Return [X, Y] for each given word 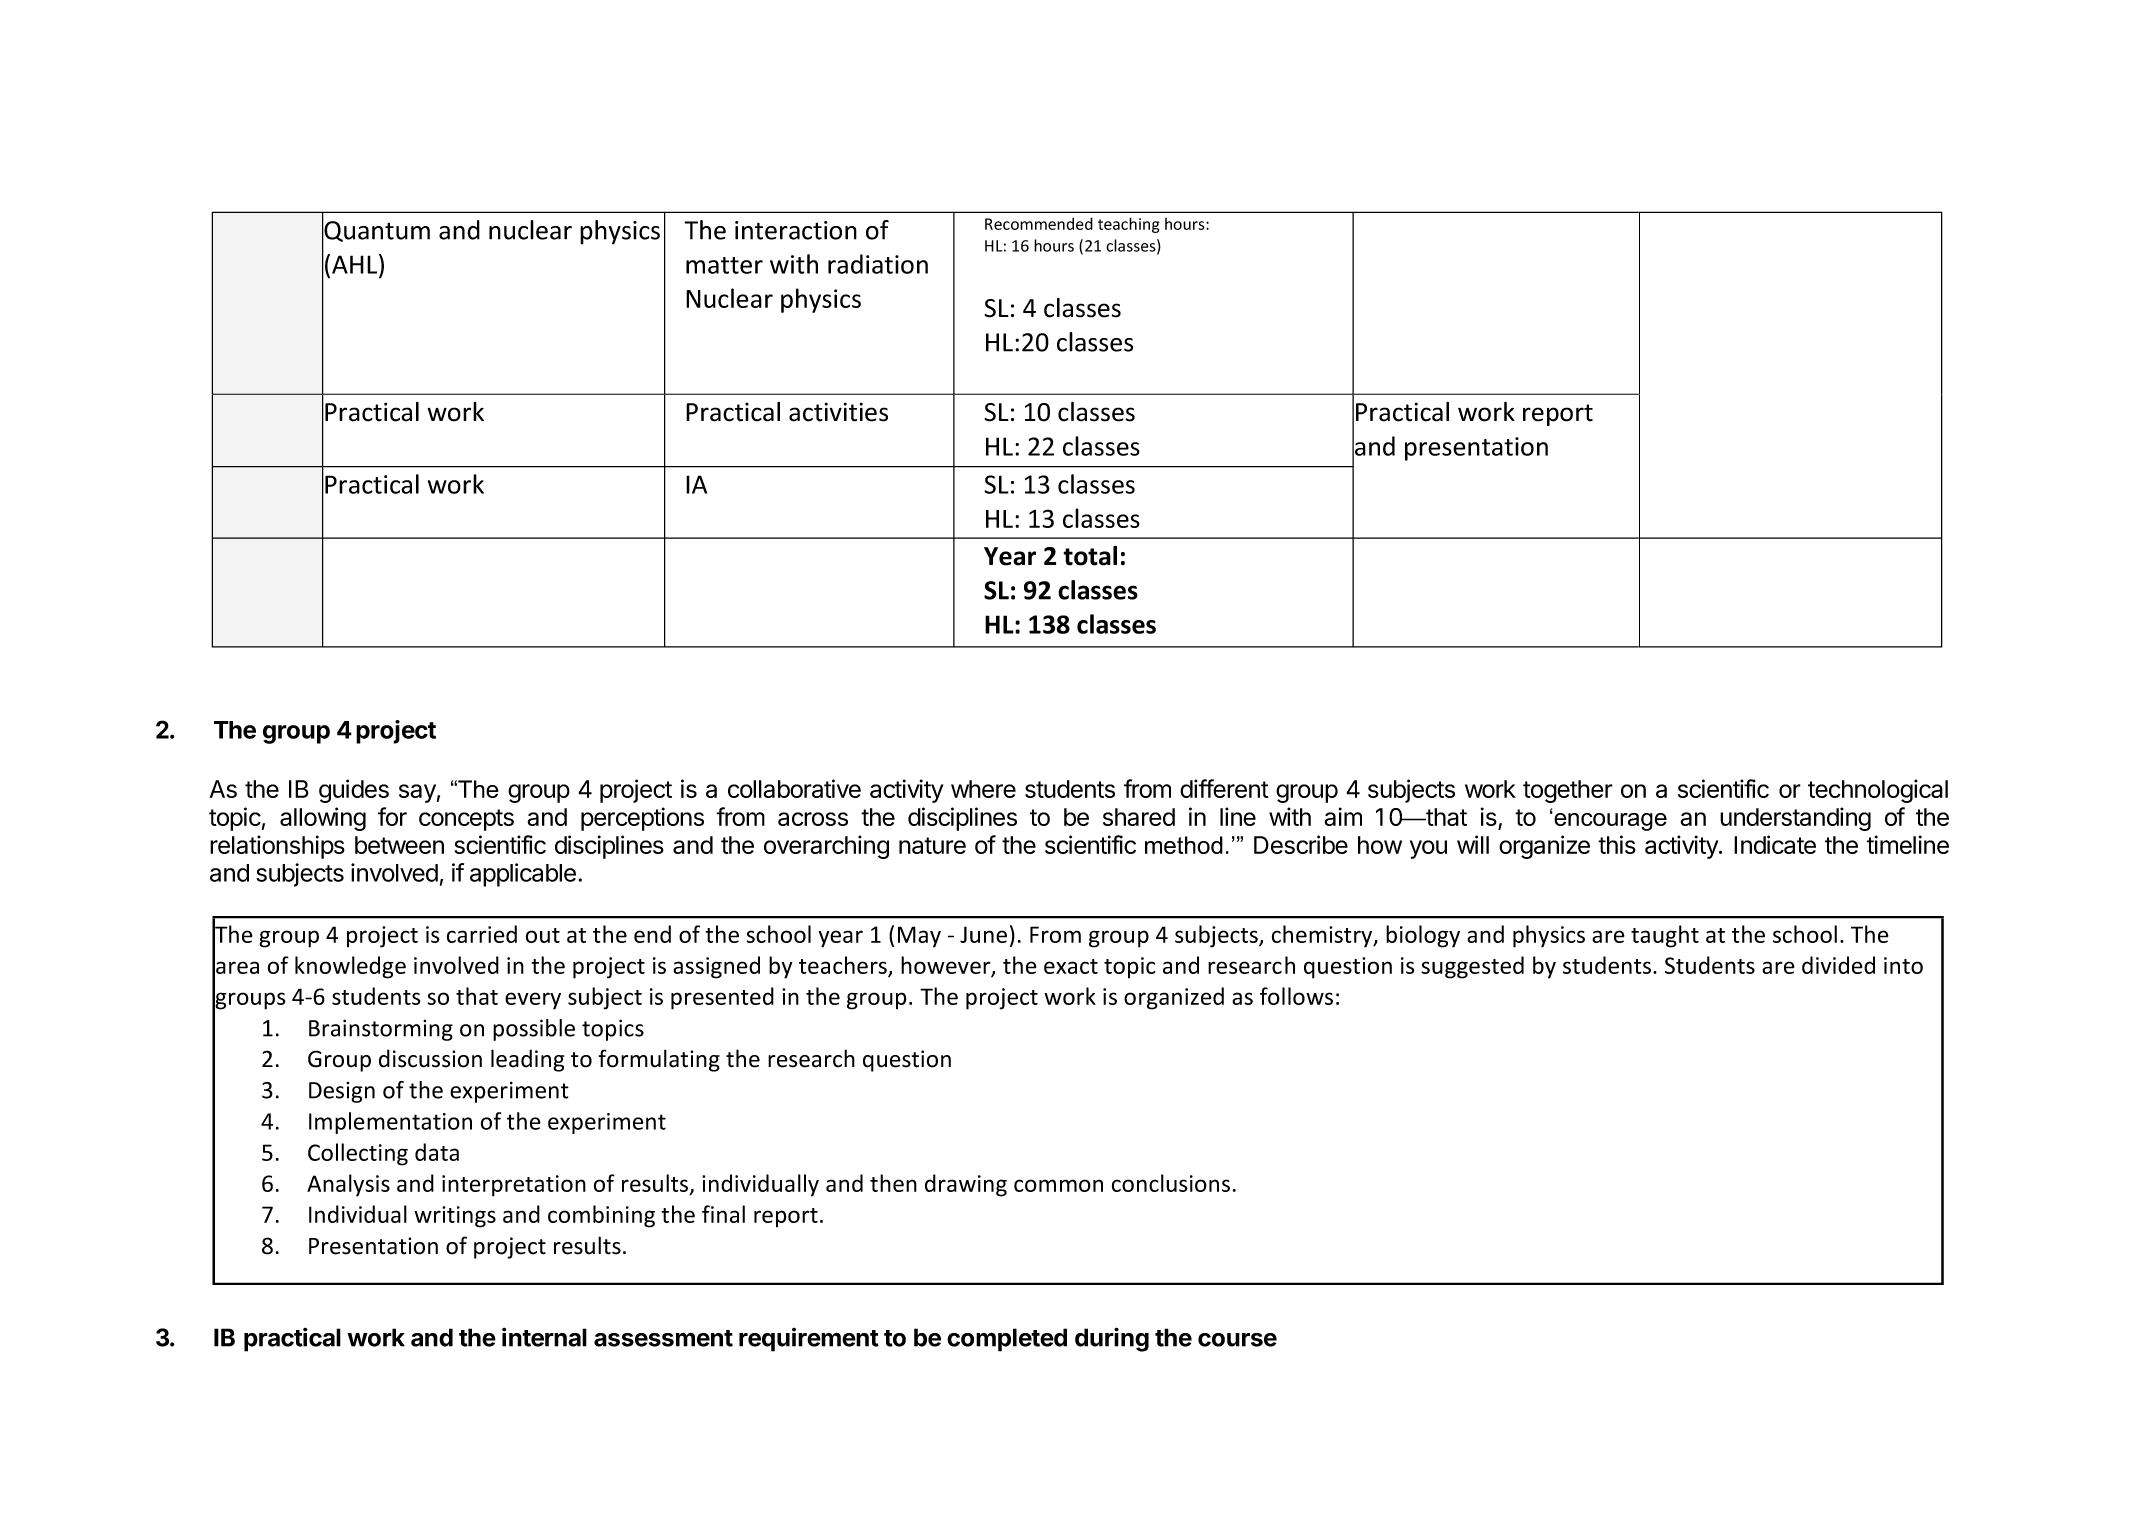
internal [544, 1337]
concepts [466, 820]
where [983, 789]
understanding [1795, 819]
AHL [356, 264]
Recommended [1039, 223]
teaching [1129, 225]
